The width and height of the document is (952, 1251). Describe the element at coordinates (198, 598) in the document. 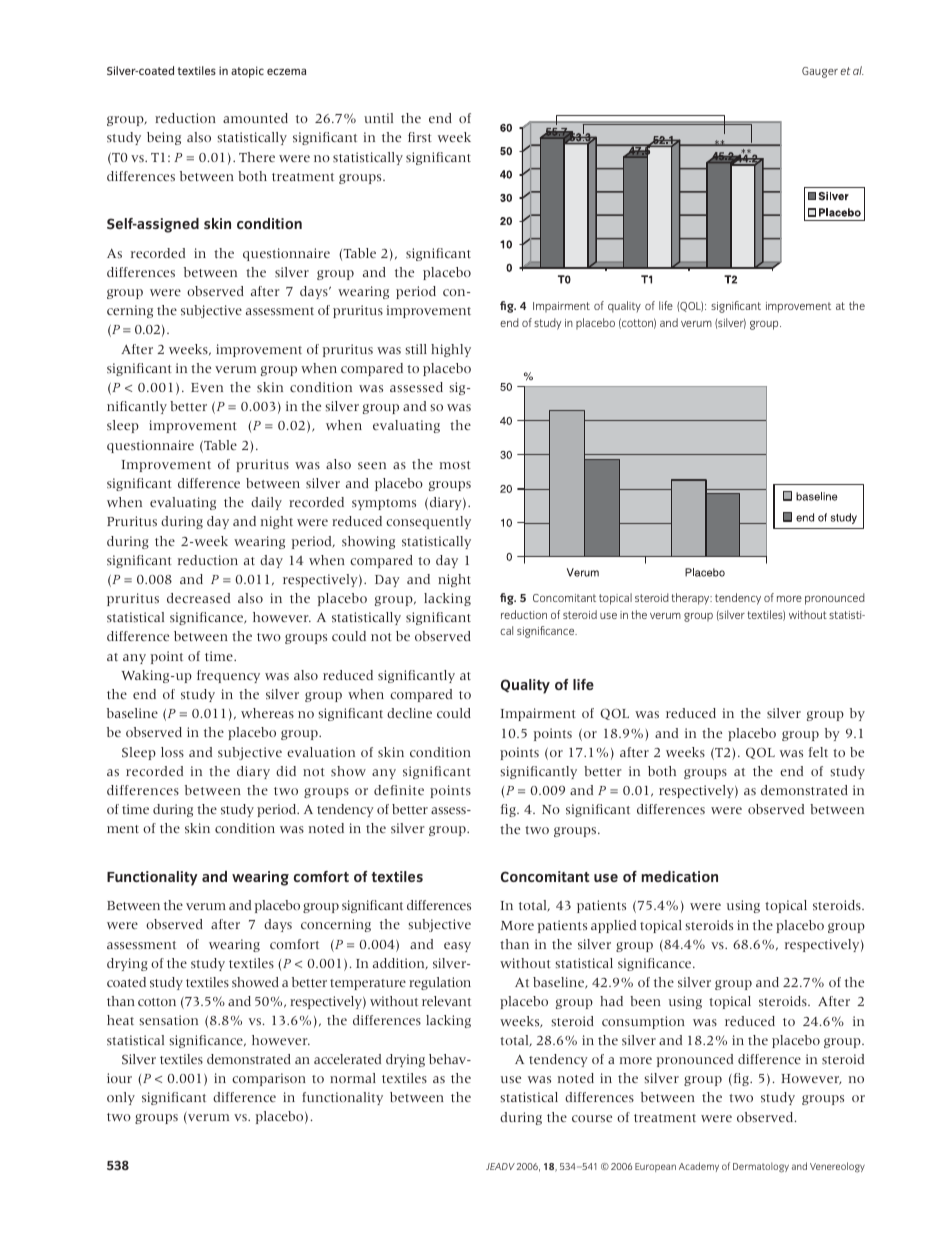

I see `decreased` at that location.
